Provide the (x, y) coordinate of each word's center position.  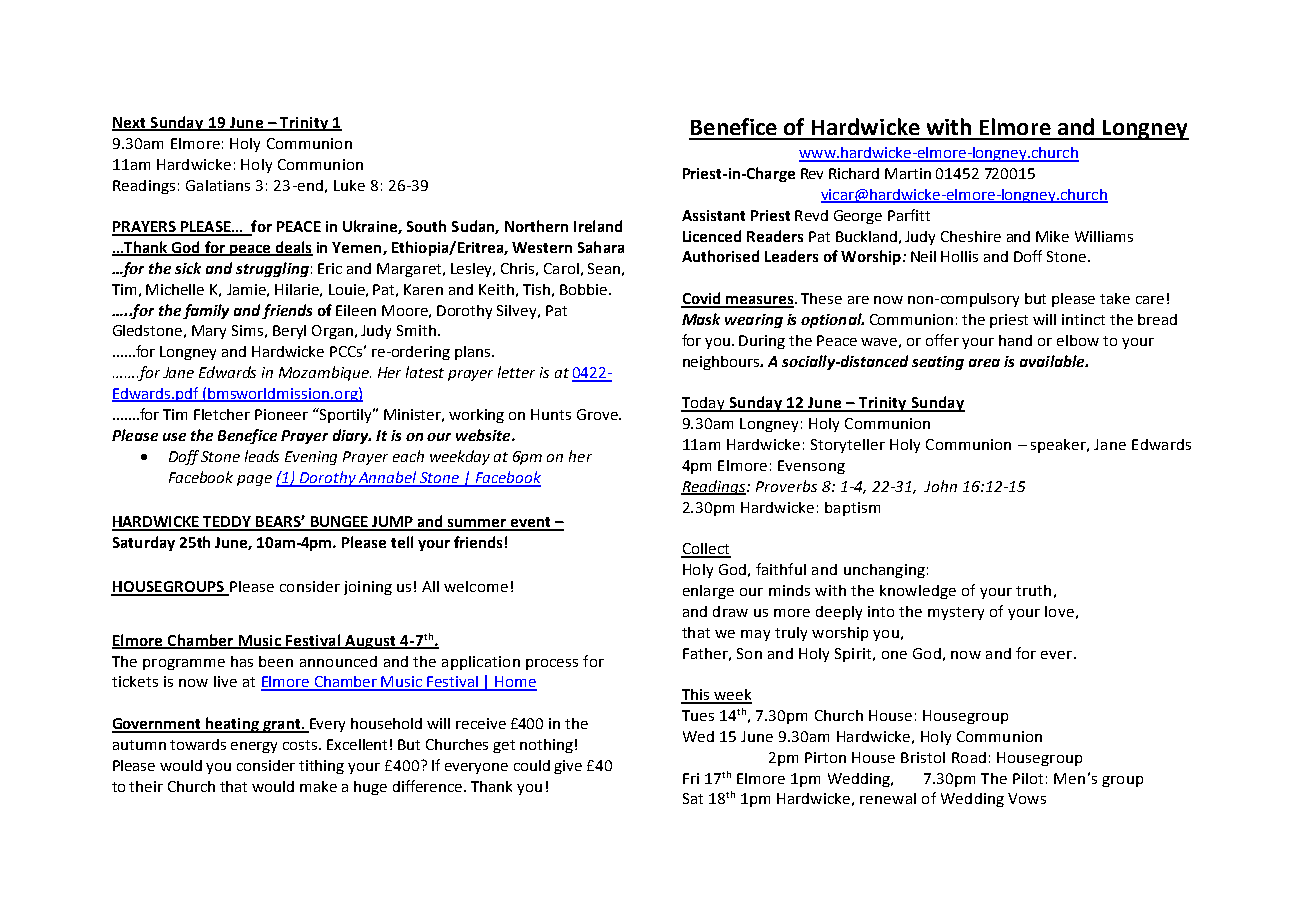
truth (1033, 590)
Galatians (218, 185)
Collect (706, 550)
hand (1015, 340)
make (318, 786)
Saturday (144, 543)
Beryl (289, 332)
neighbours (722, 363)
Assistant (713, 215)
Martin (908, 173)
